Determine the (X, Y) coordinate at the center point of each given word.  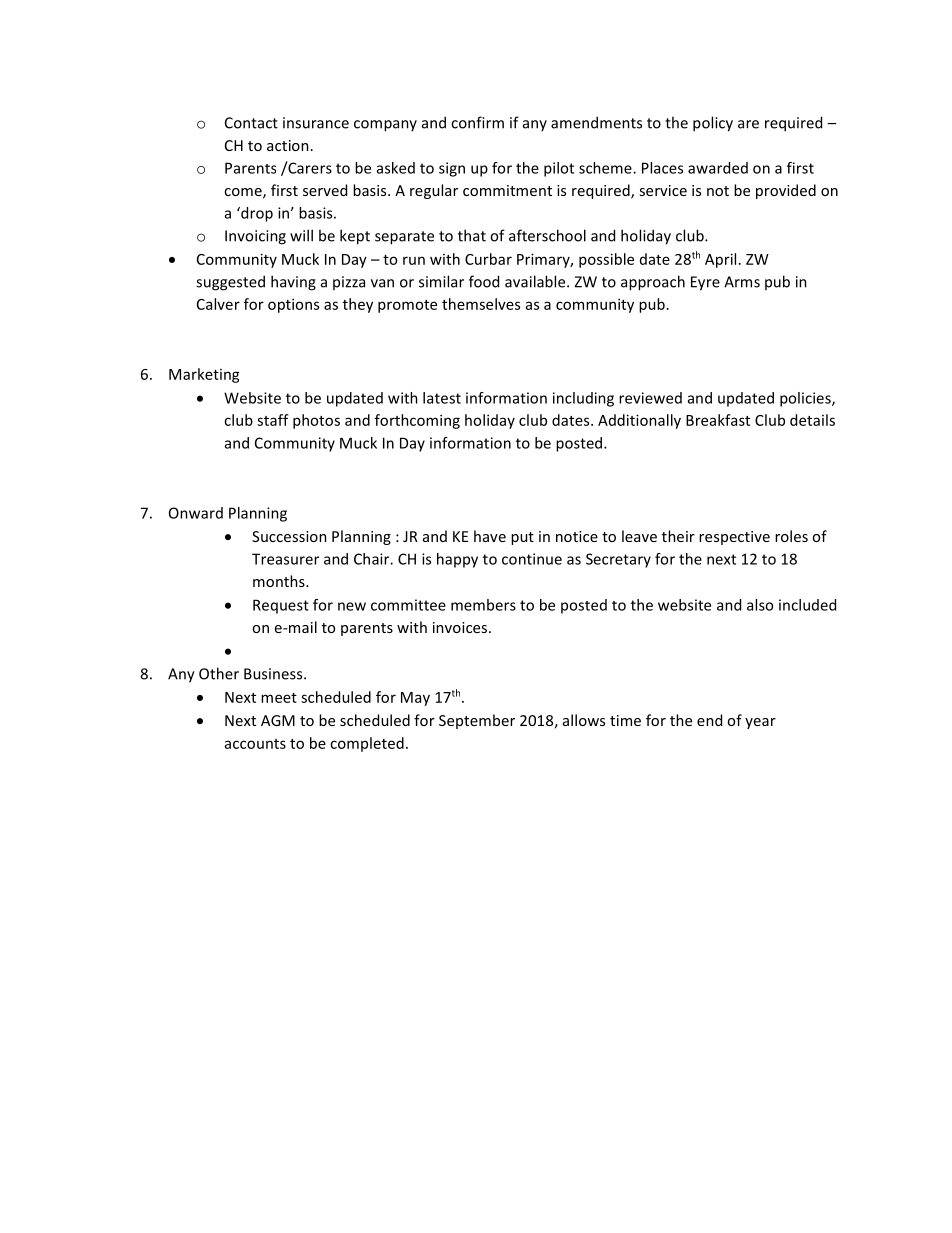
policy (713, 124)
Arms (742, 282)
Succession (289, 536)
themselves (481, 304)
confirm (477, 122)
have (490, 536)
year (760, 723)
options (293, 305)
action (288, 145)
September (477, 721)
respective (734, 538)
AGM (278, 720)
